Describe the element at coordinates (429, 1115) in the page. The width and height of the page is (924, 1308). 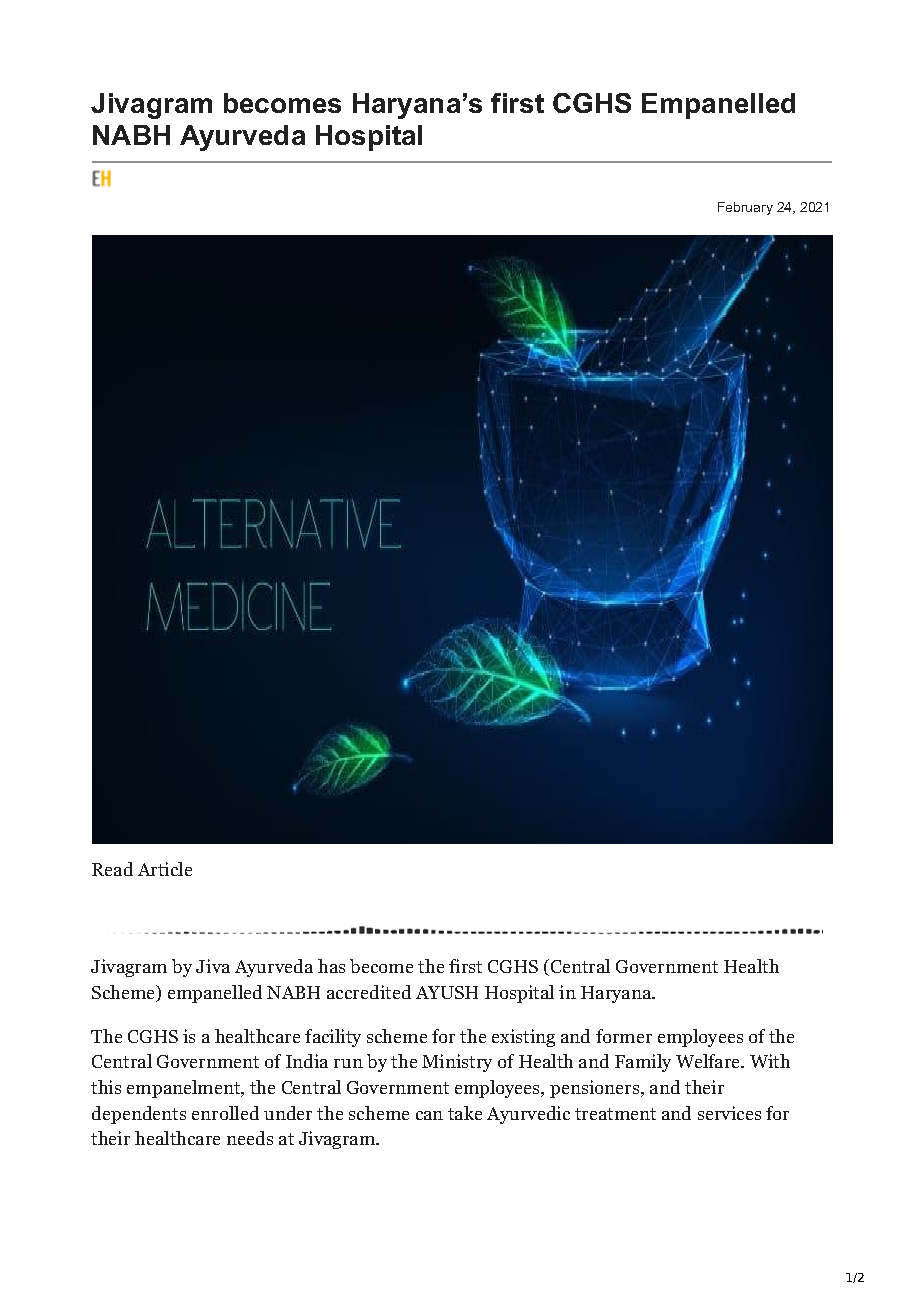
I see `can` at that location.
